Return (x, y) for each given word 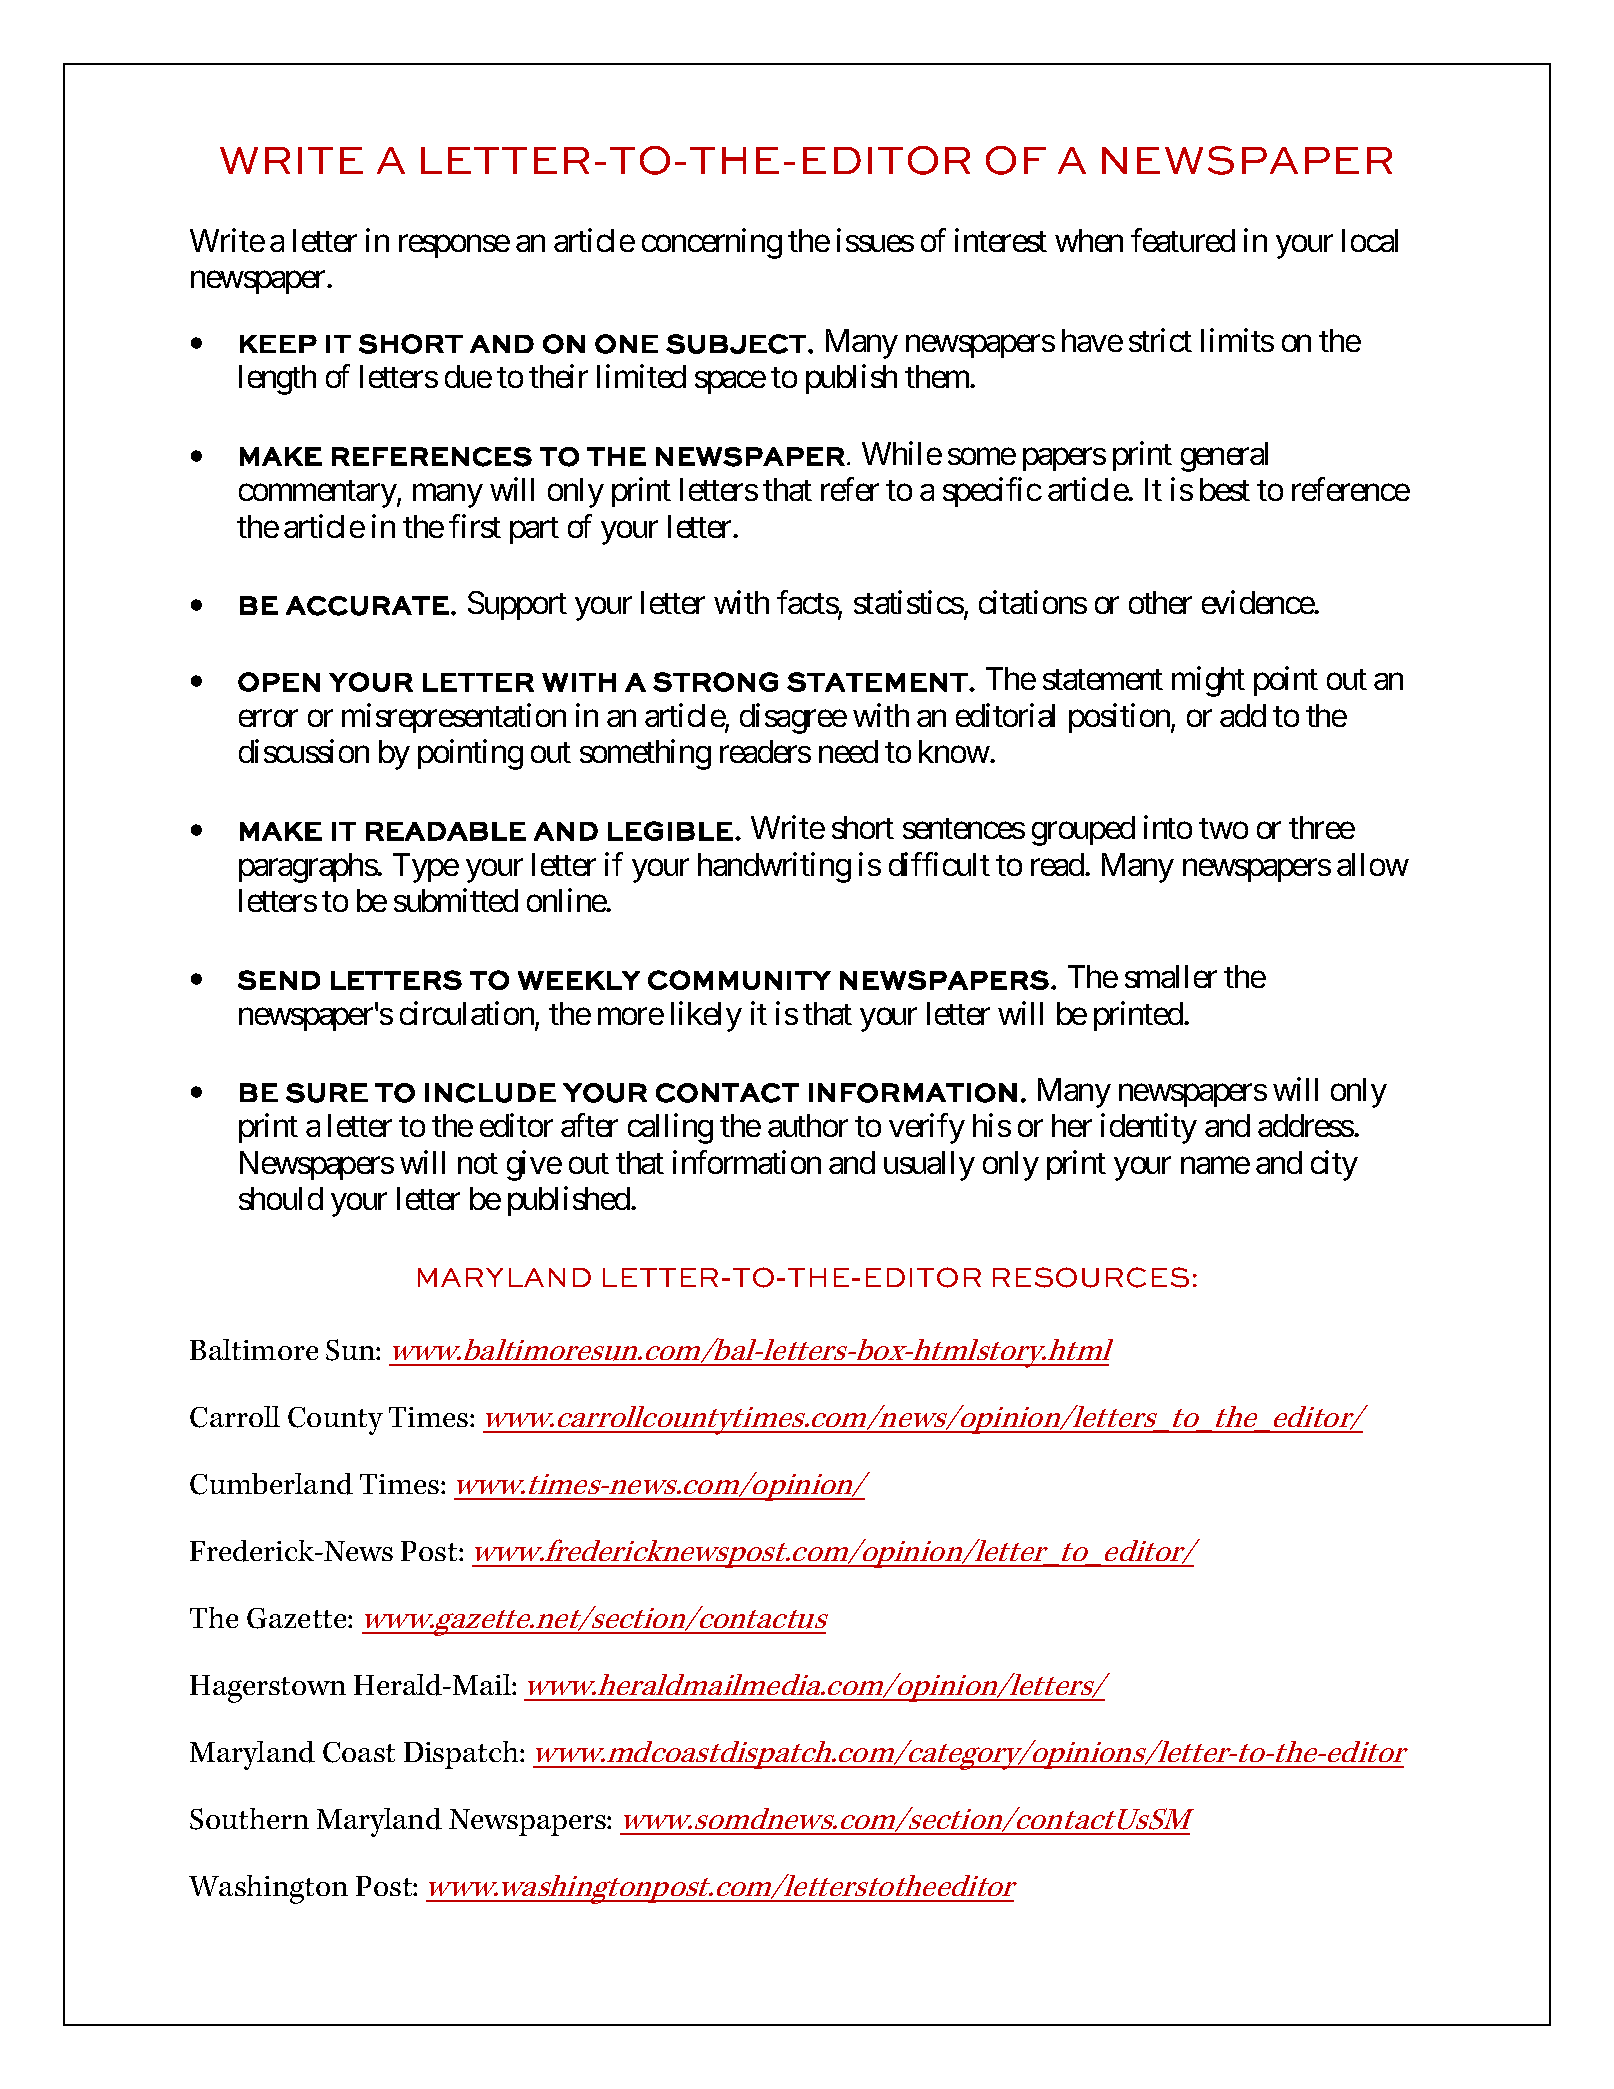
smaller (1171, 976)
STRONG (715, 682)
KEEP (278, 344)
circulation (468, 1014)
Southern (249, 1819)
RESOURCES (1091, 1277)
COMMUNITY (739, 980)
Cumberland (271, 1484)
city (1334, 1165)
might (1208, 682)
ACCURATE (367, 606)
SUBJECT (736, 344)
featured (1183, 240)
